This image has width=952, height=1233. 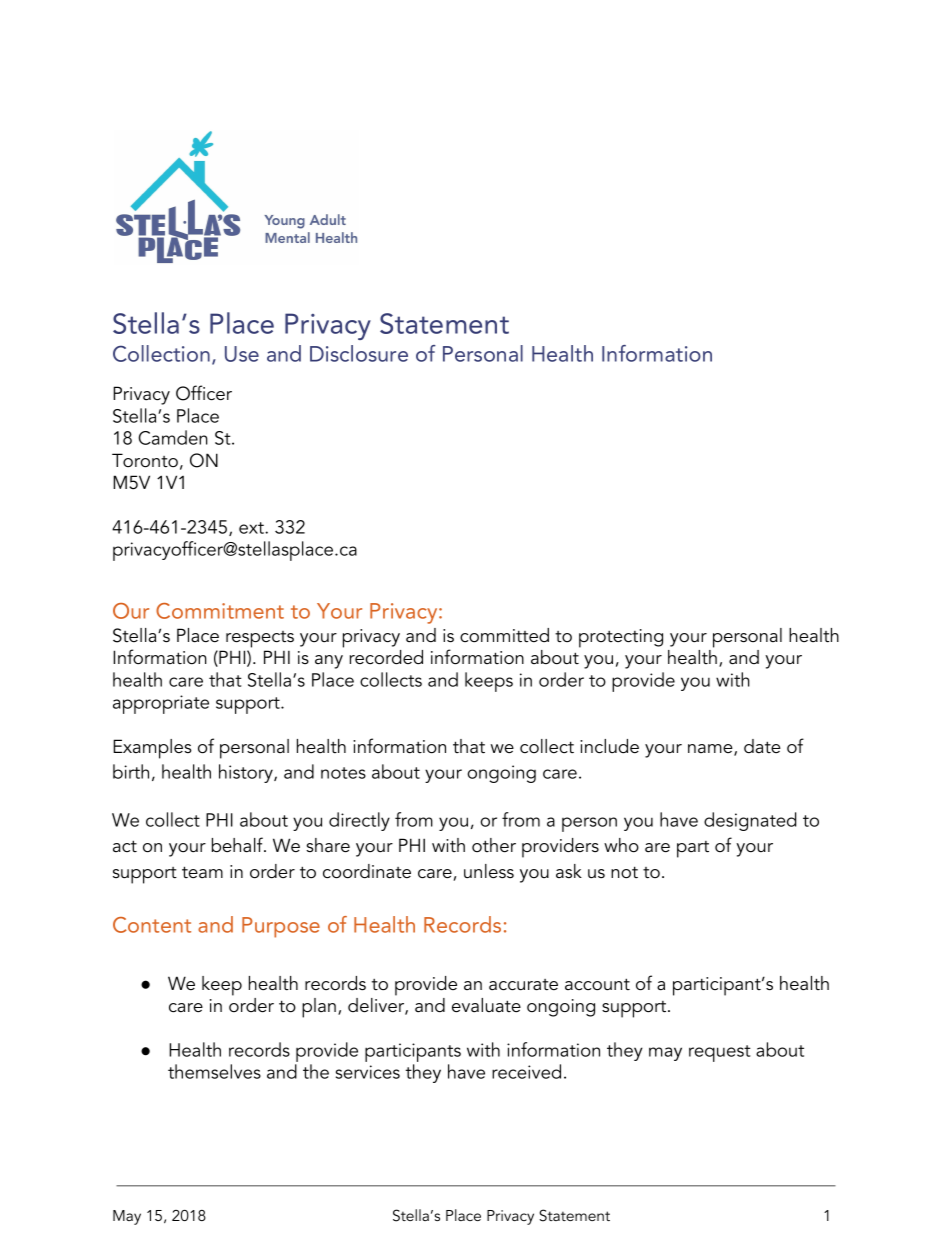 I want to click on appropriate, so click(x=161, y=704).
